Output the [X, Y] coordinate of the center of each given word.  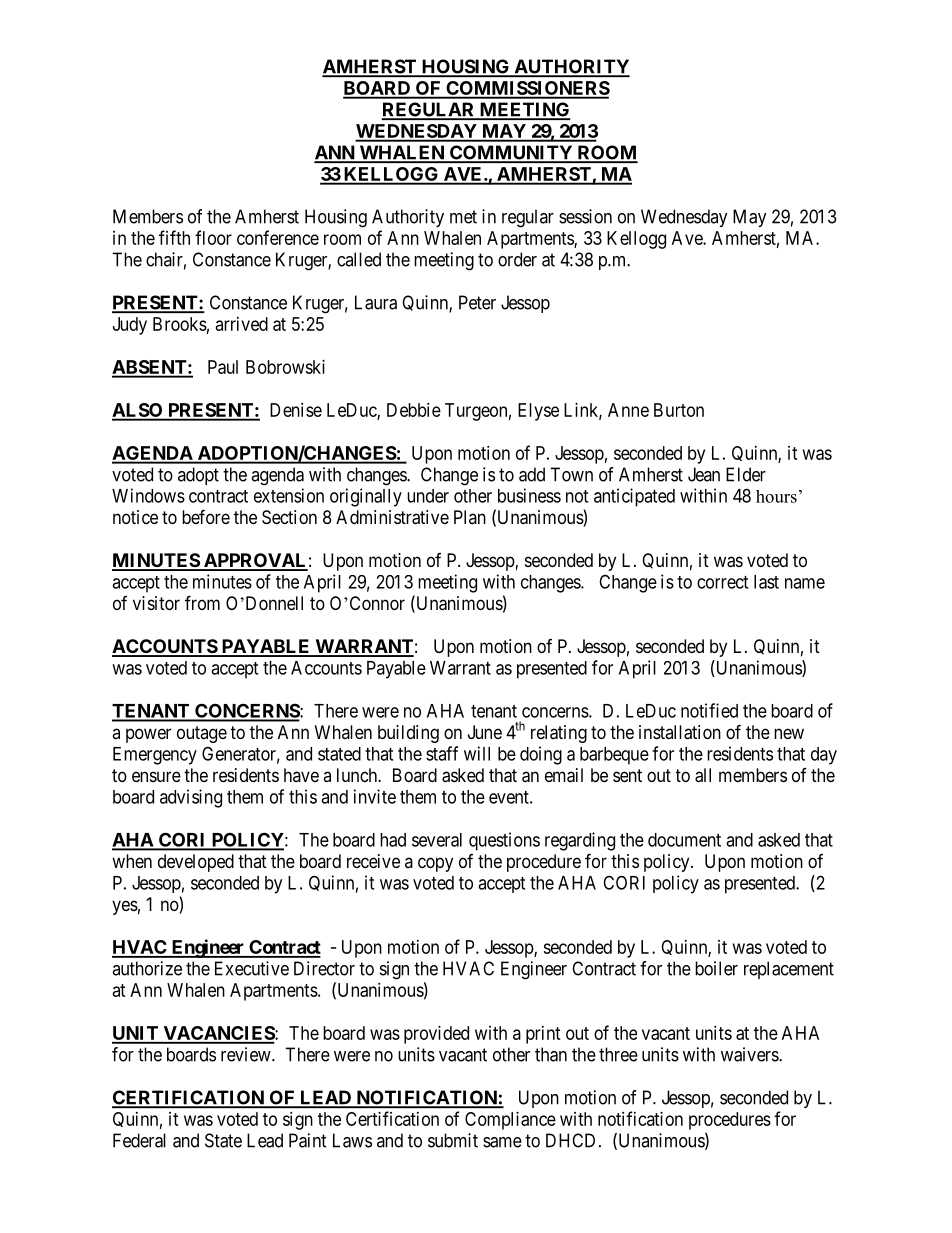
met [463, 217]
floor [213, 237]
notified [709, 710]
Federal [139, 1140]
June [485, 732]
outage [202, 734]
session [585, 216]
